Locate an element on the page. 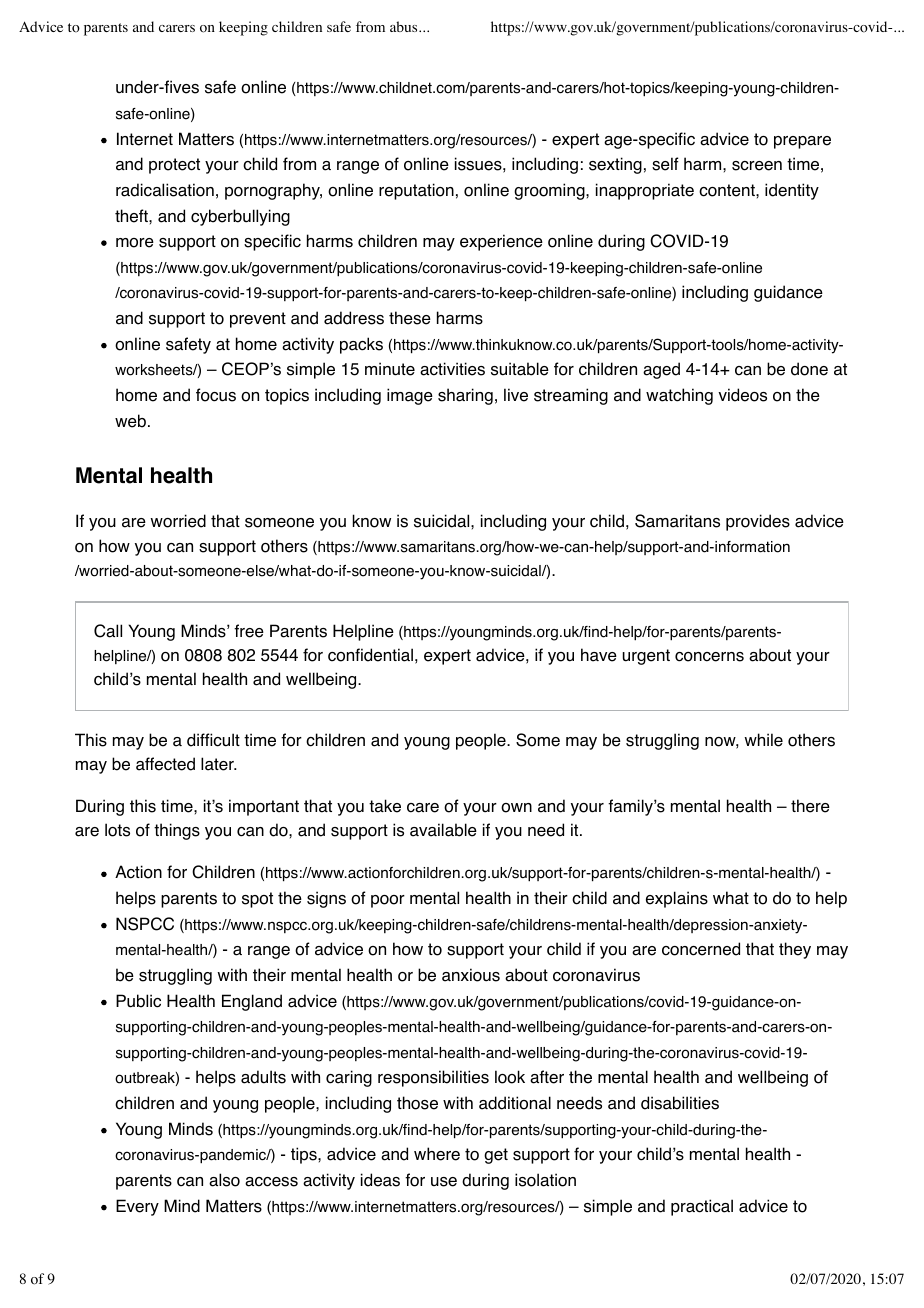 The width and height of the image is (924, 1308). use is located at coordinates (444, 1182).
